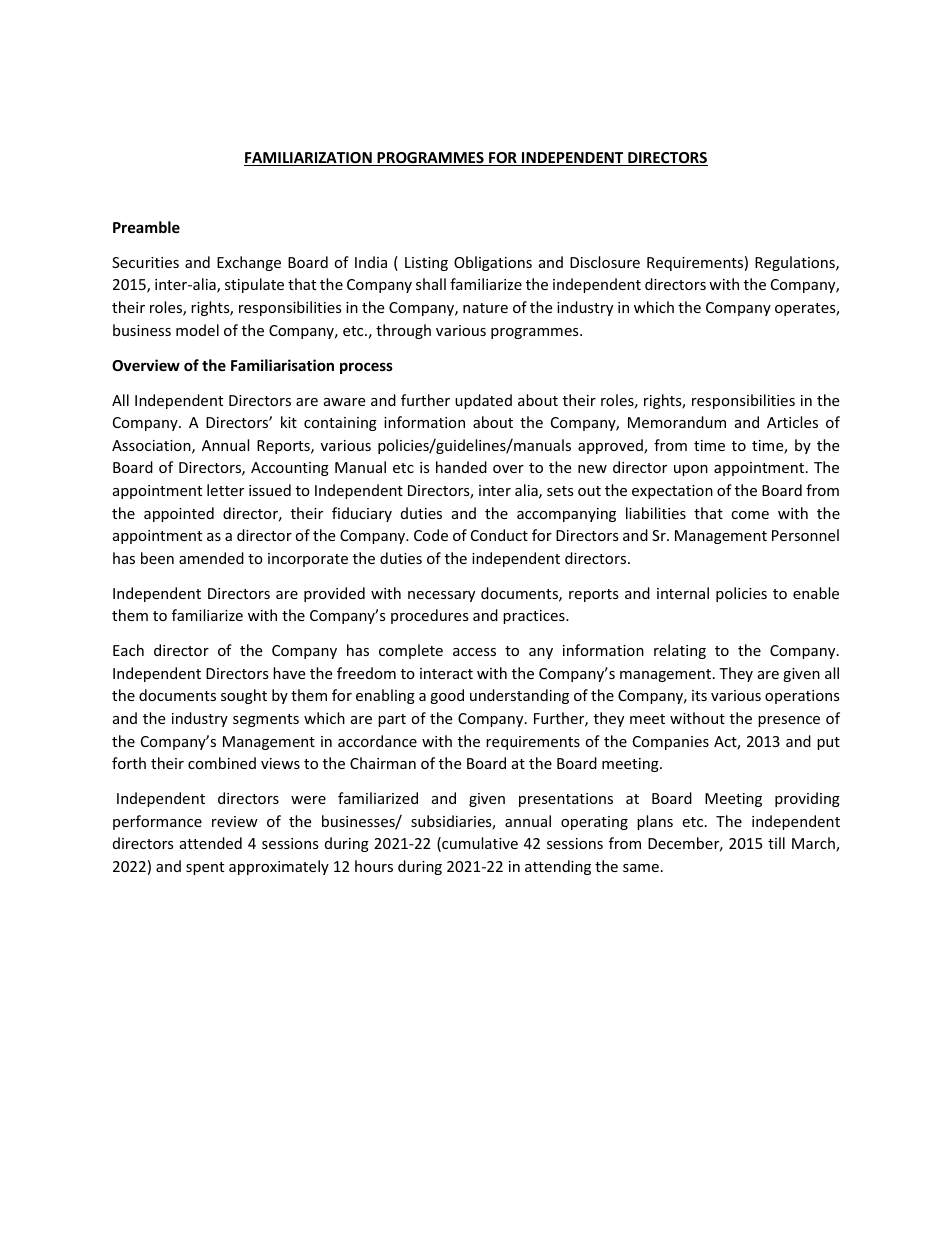  I want to click on Conduct, so click(499, 535).
